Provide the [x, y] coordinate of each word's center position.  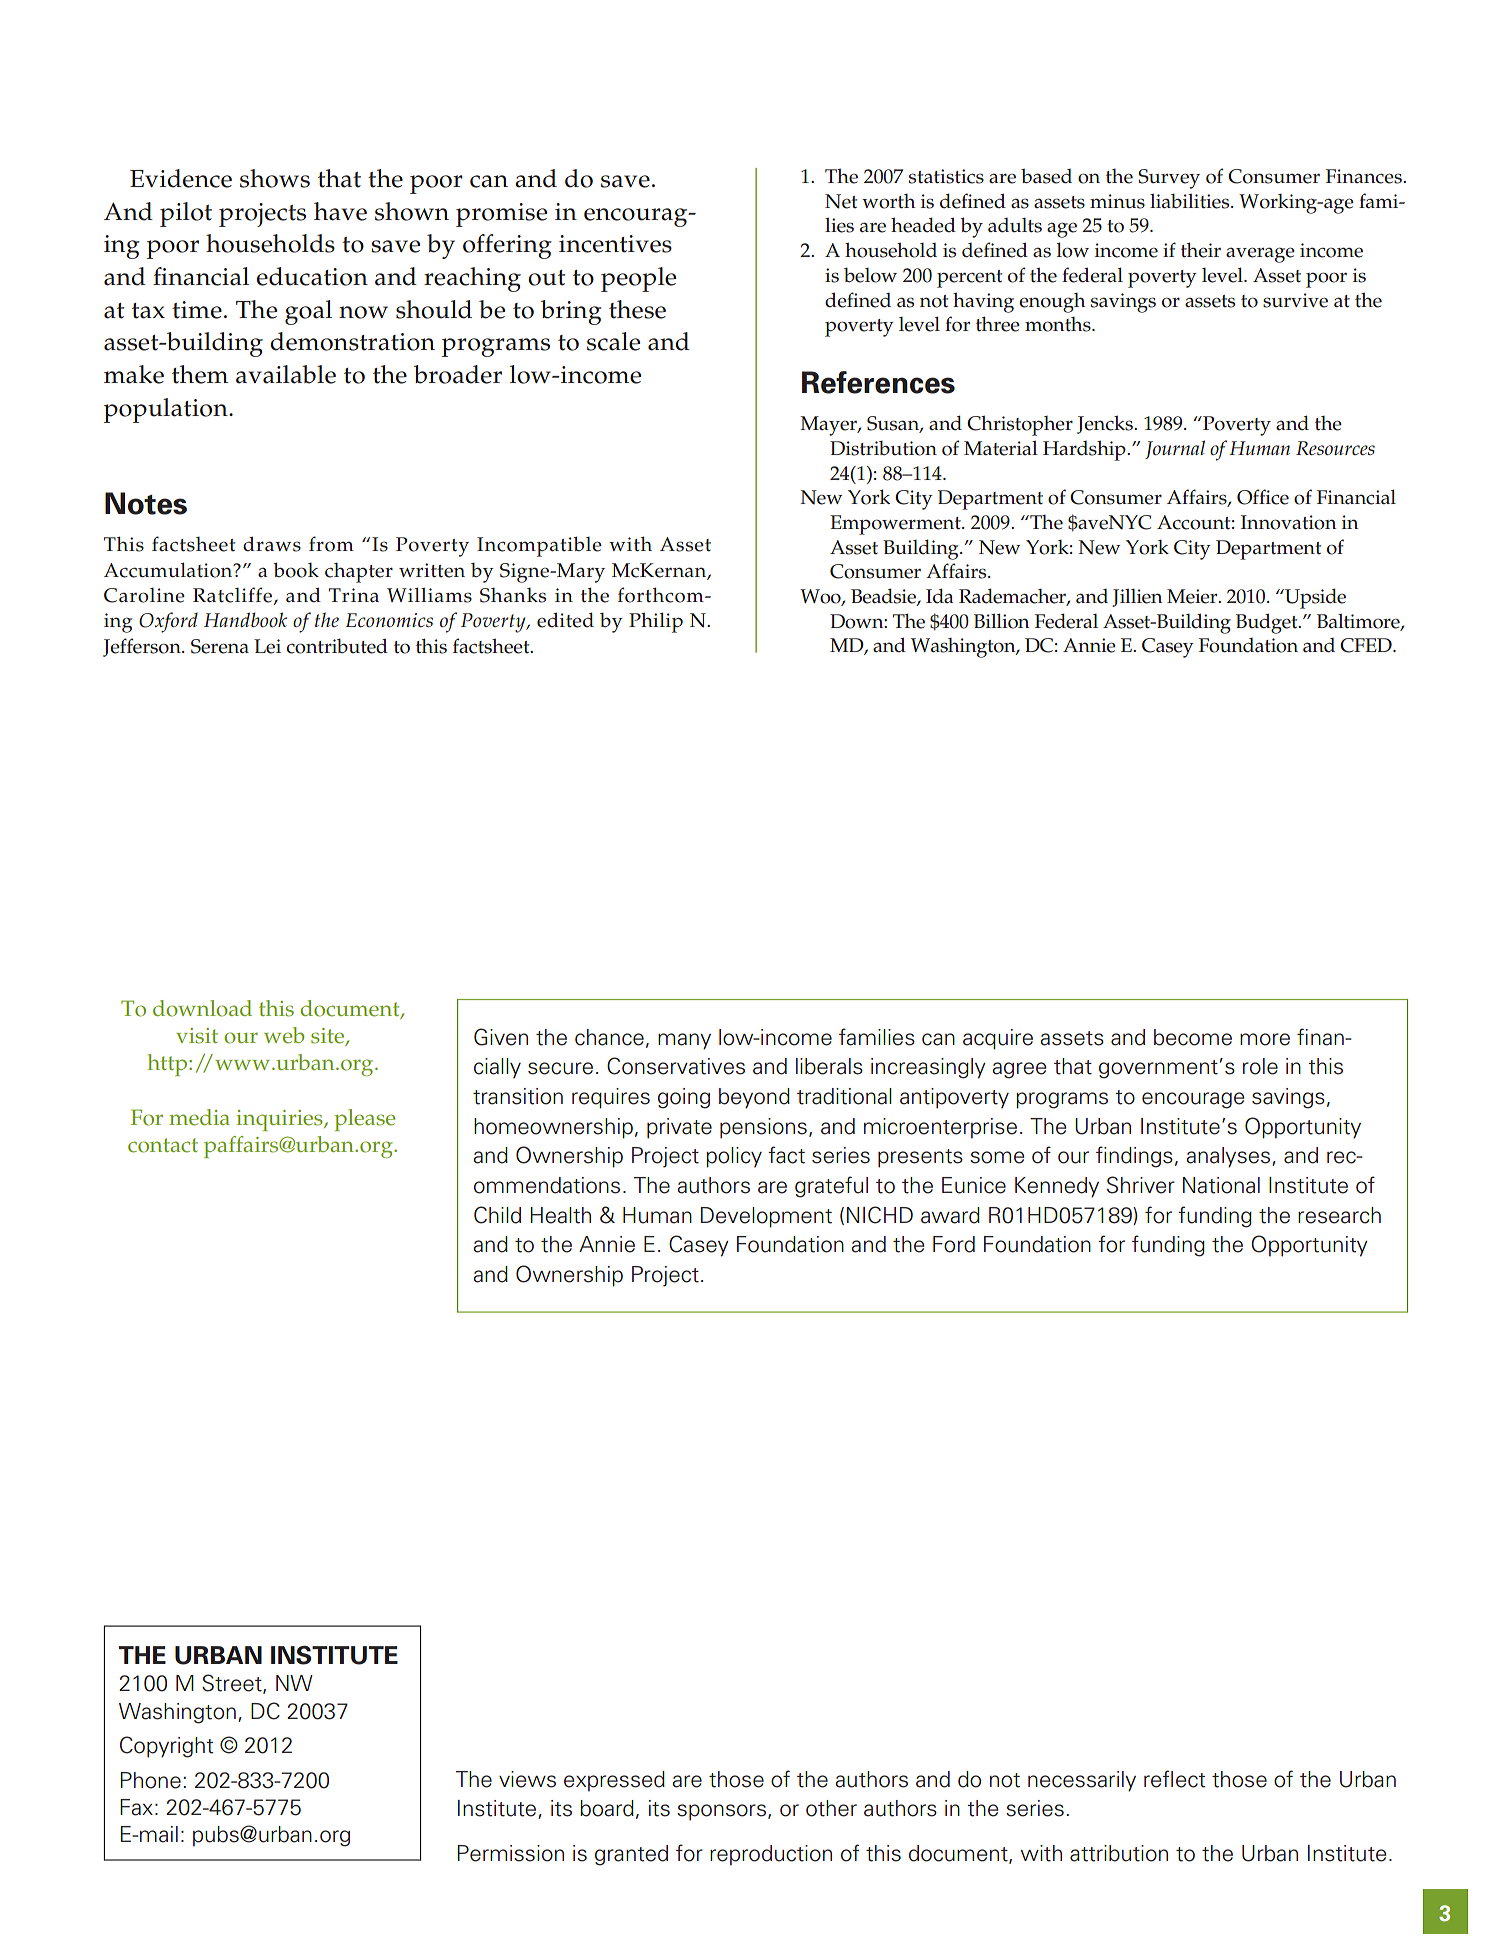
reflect [1174, 1779]
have [340, 211]
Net [841, 201]
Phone [150, 1780]
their [1201, 250]
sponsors [721, 1812]
